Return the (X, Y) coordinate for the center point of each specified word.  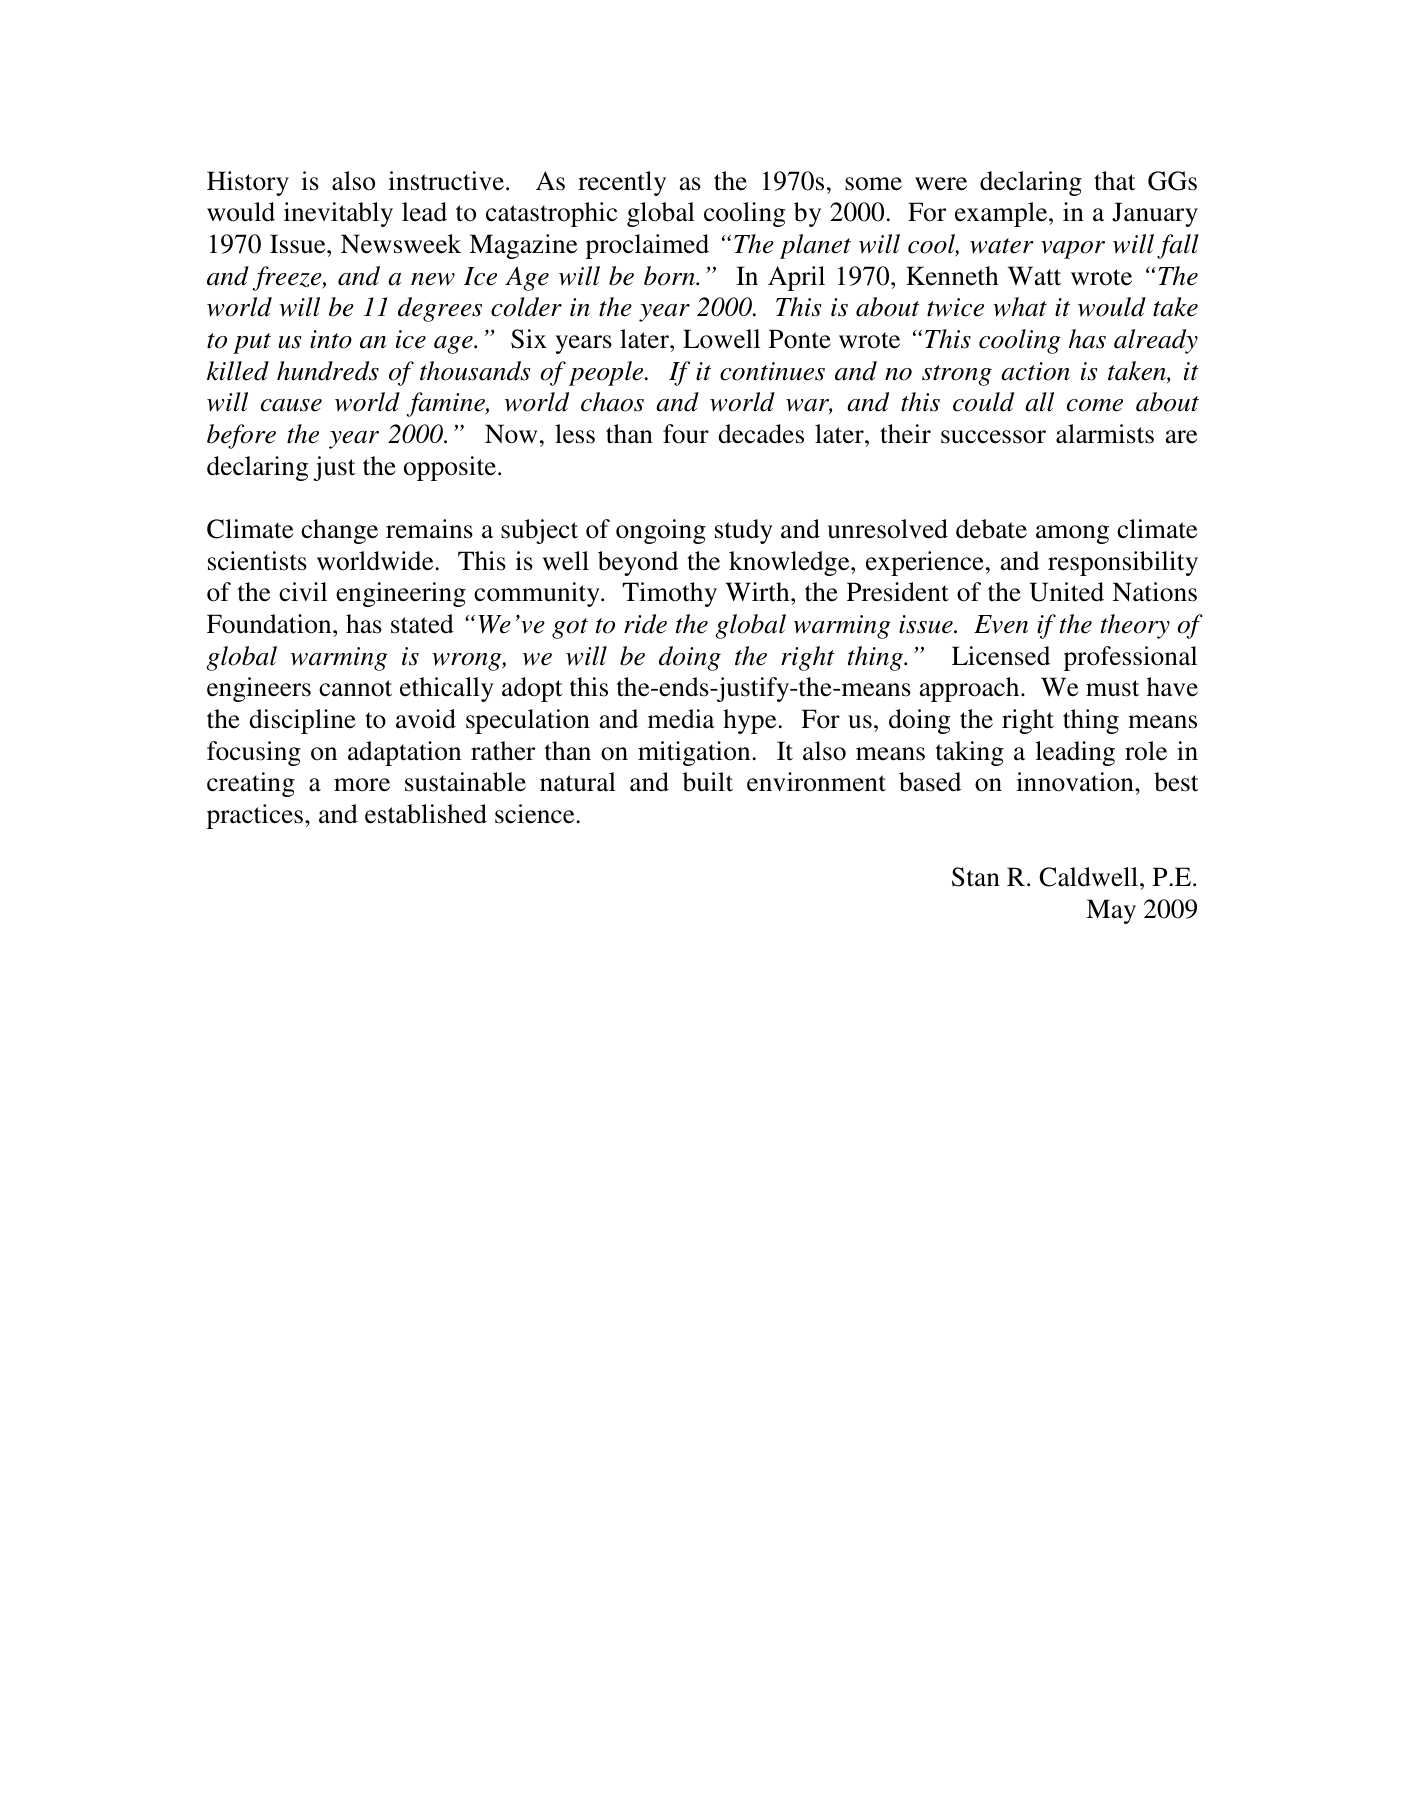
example (1002, 214)
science (534, 814)
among (1072, 534)
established (426, 814)
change (339, 531)
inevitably (338, 214)
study (744, 531)
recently (622, 183)
